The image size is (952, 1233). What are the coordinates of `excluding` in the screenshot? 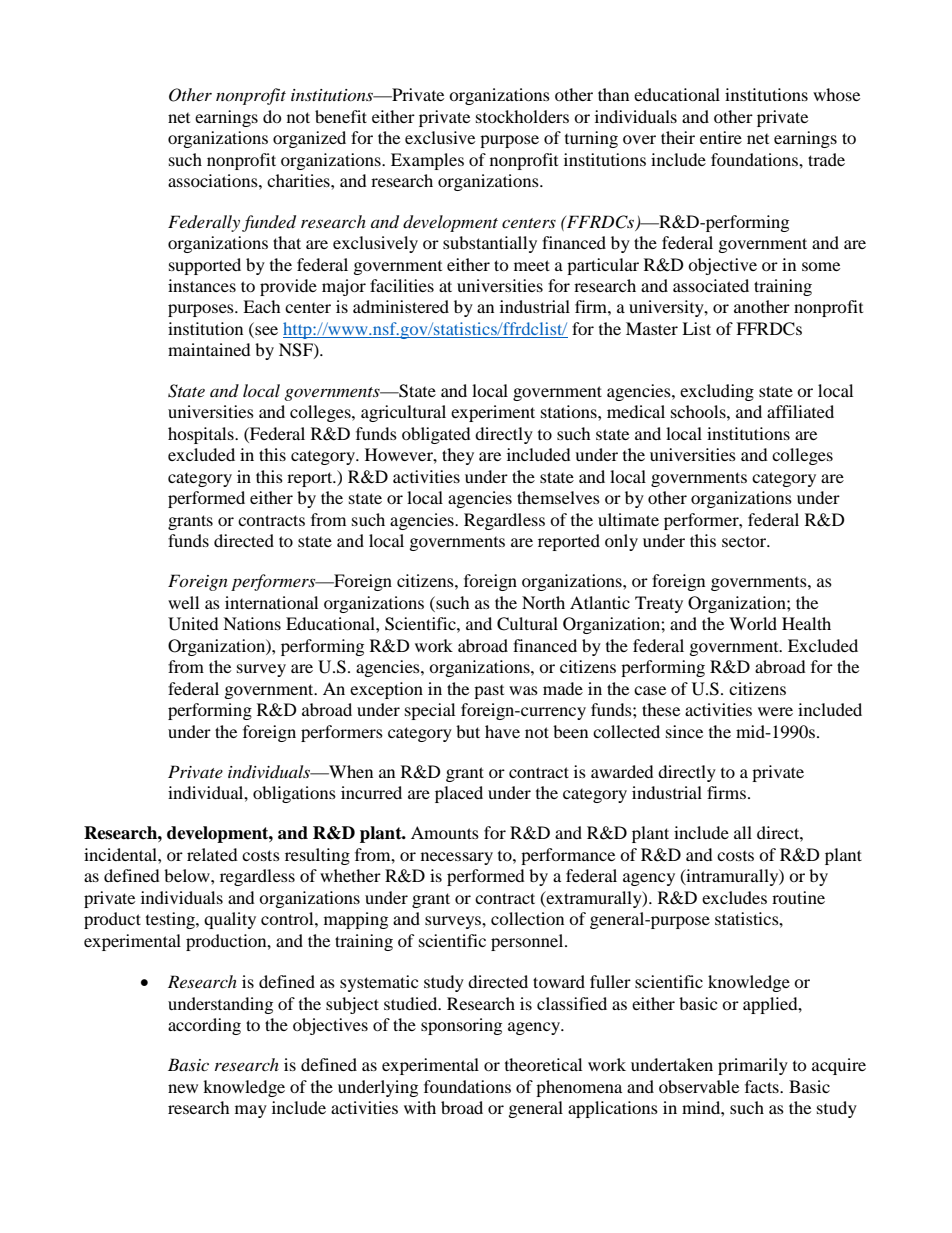 It's located at (717, 392).
